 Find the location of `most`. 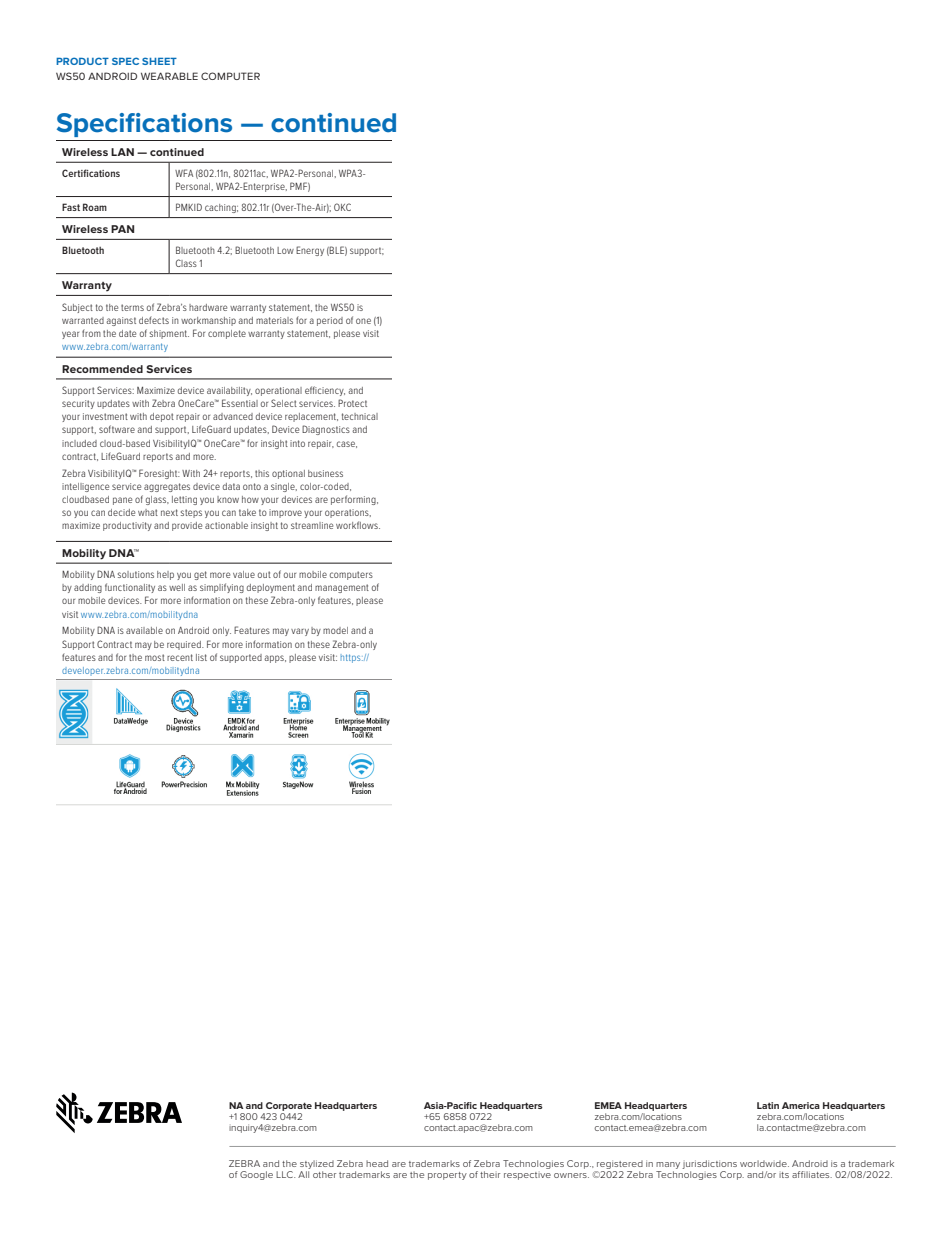

most is located at coordinates (155, 657).
